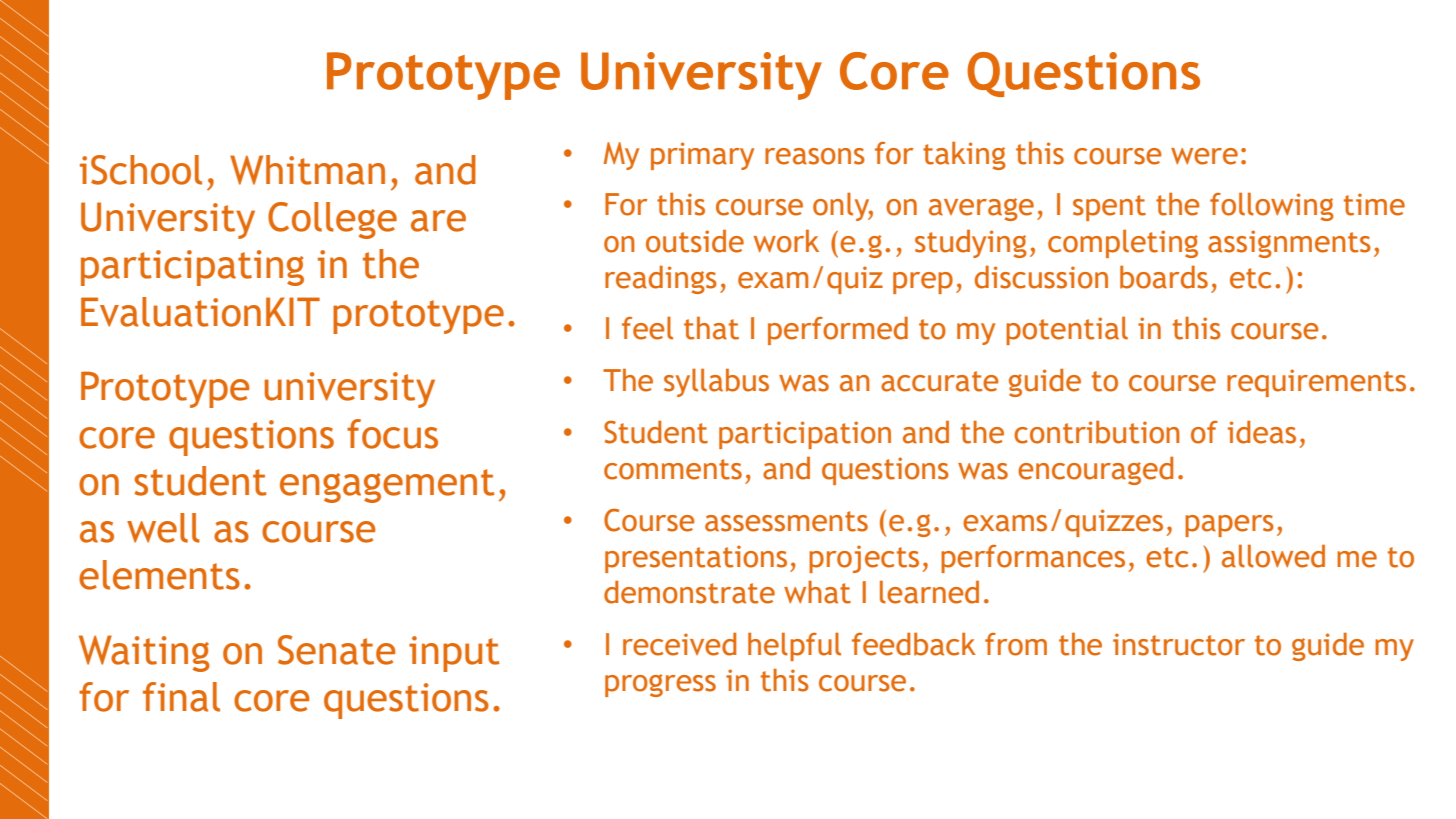 This page has width=1456, height=819. What do you see at coordinates (696, 559) in the page?
I see `presentations` at bounding box center [696, 559].
